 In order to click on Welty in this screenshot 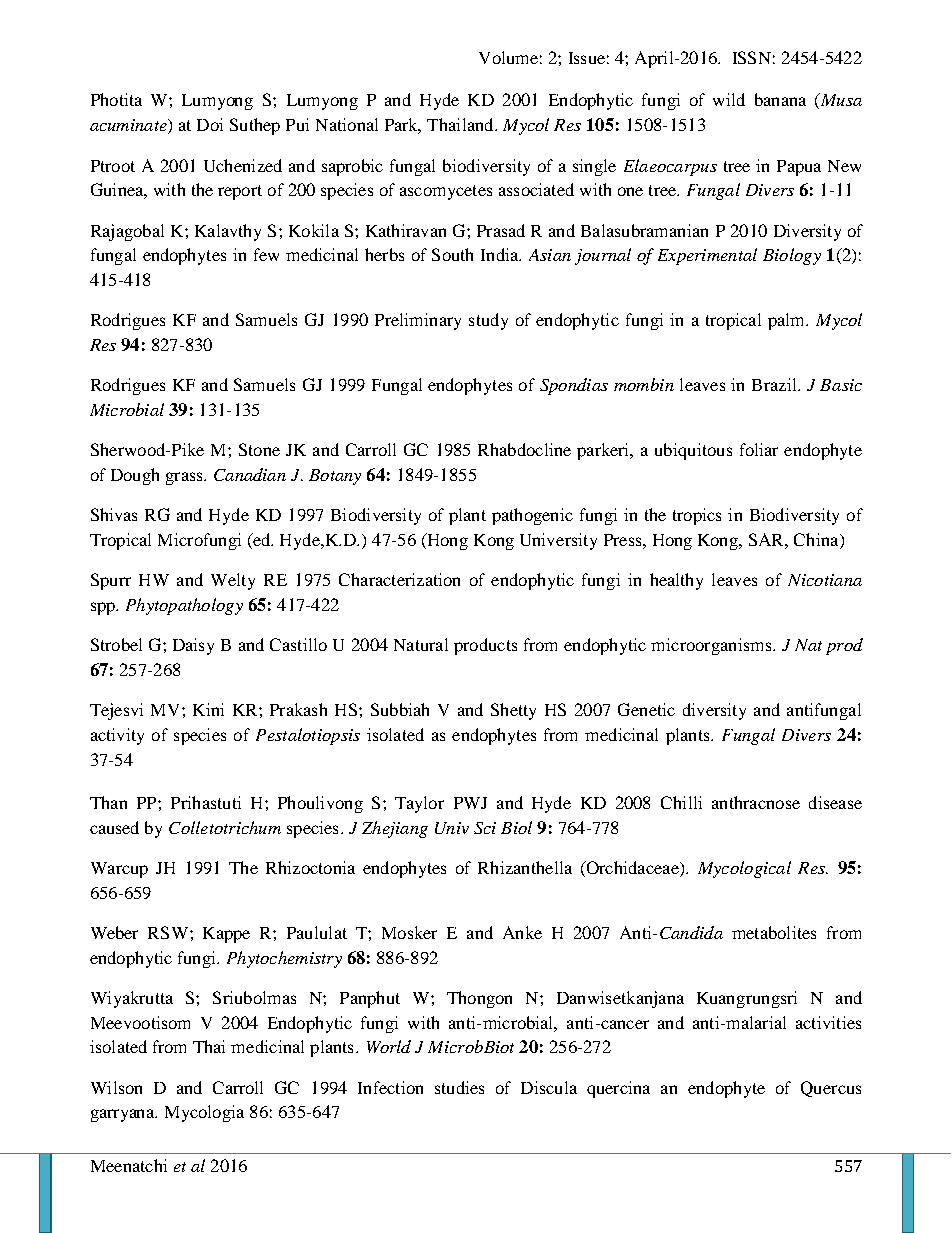, I will do `click(233, 581)`.
